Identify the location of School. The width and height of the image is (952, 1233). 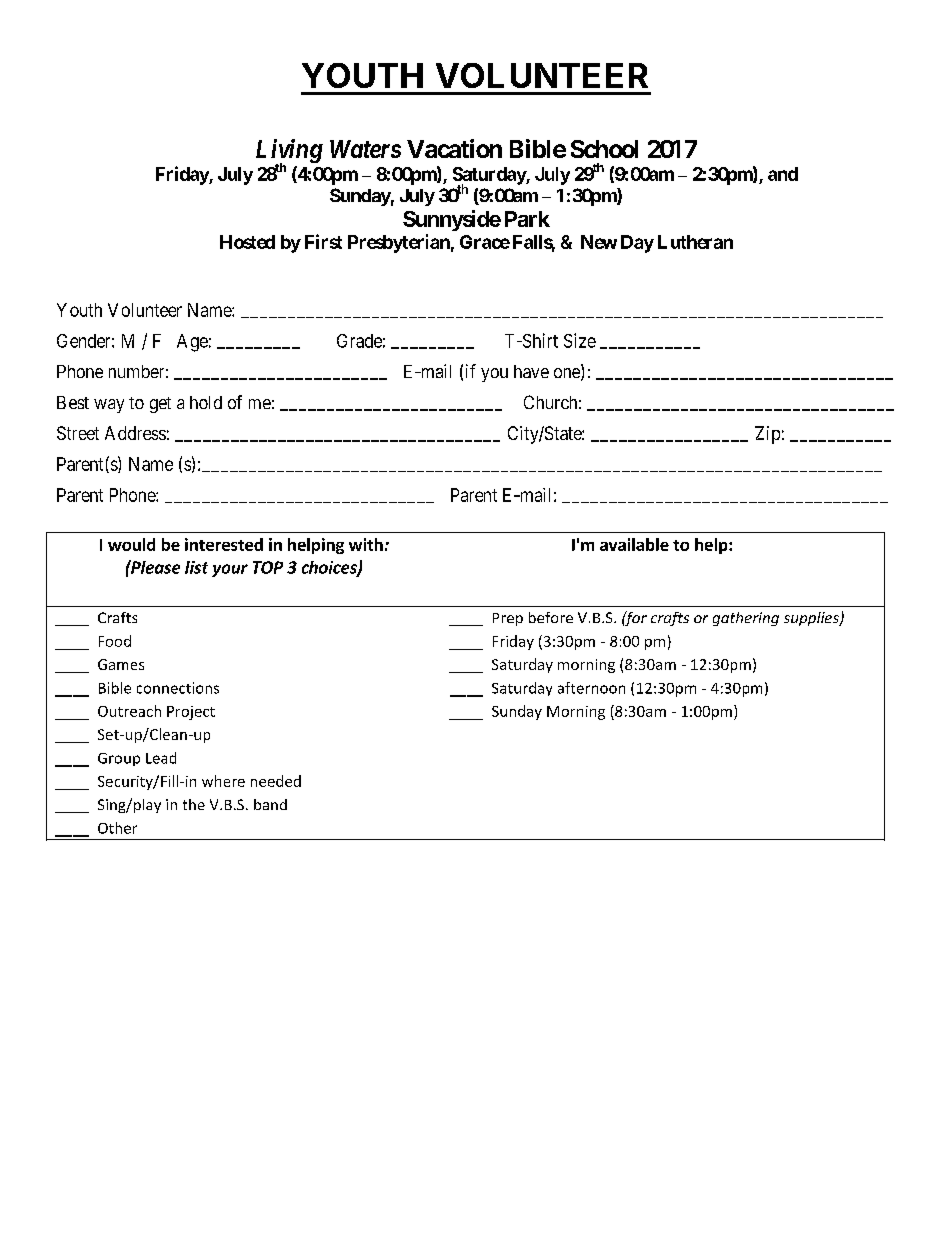
(604, 149).
